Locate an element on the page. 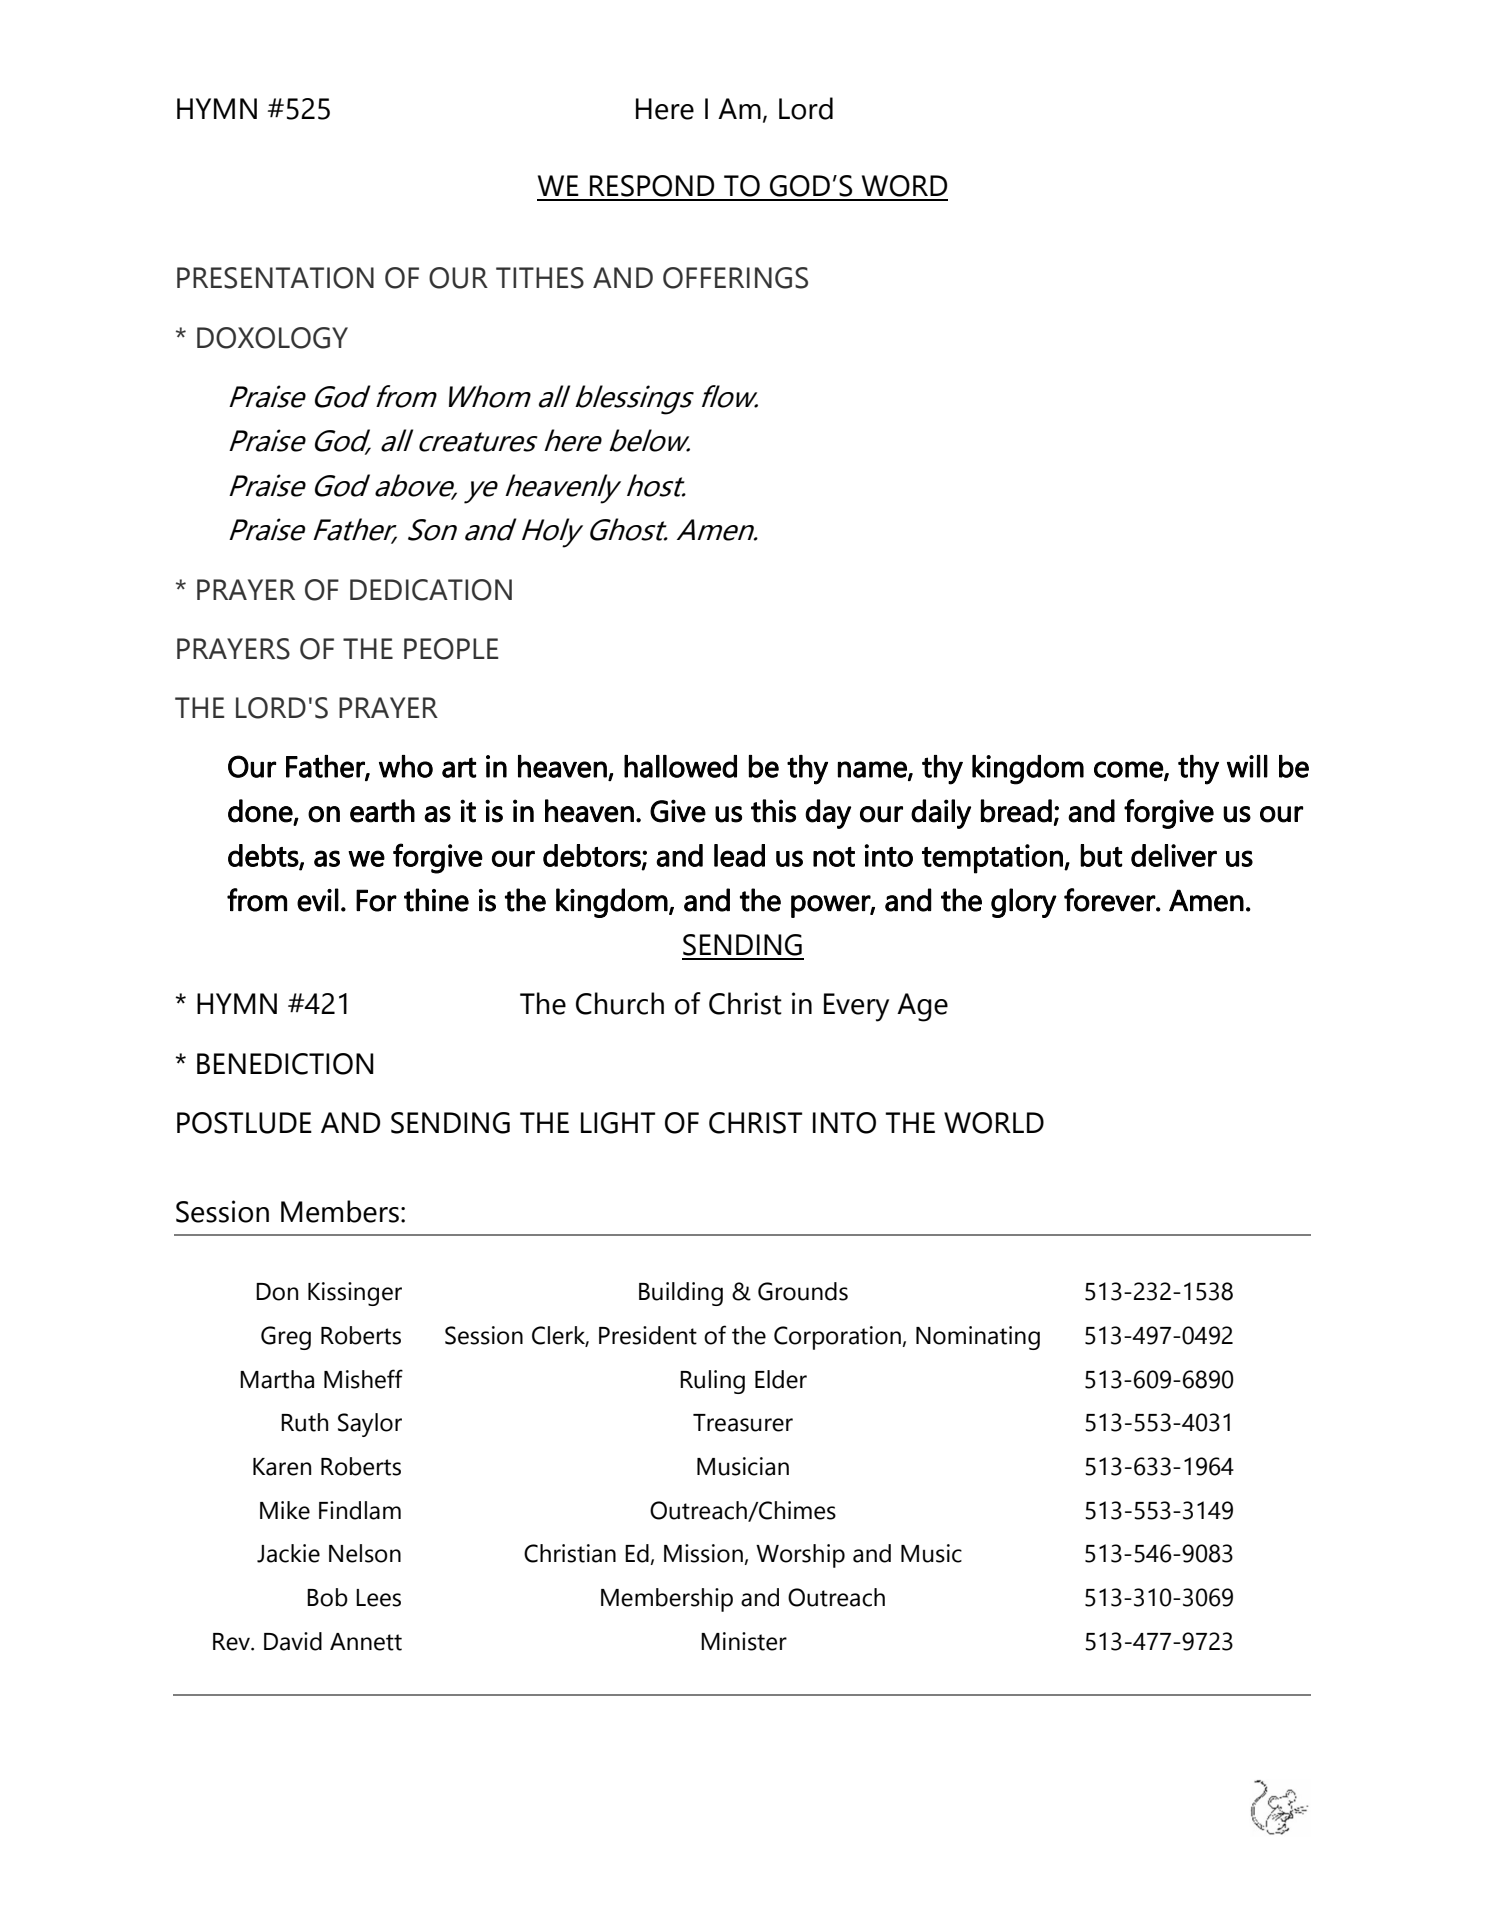 The image size is (1486, 1923). OFFERINGS is located at coordinates (735, 278).
